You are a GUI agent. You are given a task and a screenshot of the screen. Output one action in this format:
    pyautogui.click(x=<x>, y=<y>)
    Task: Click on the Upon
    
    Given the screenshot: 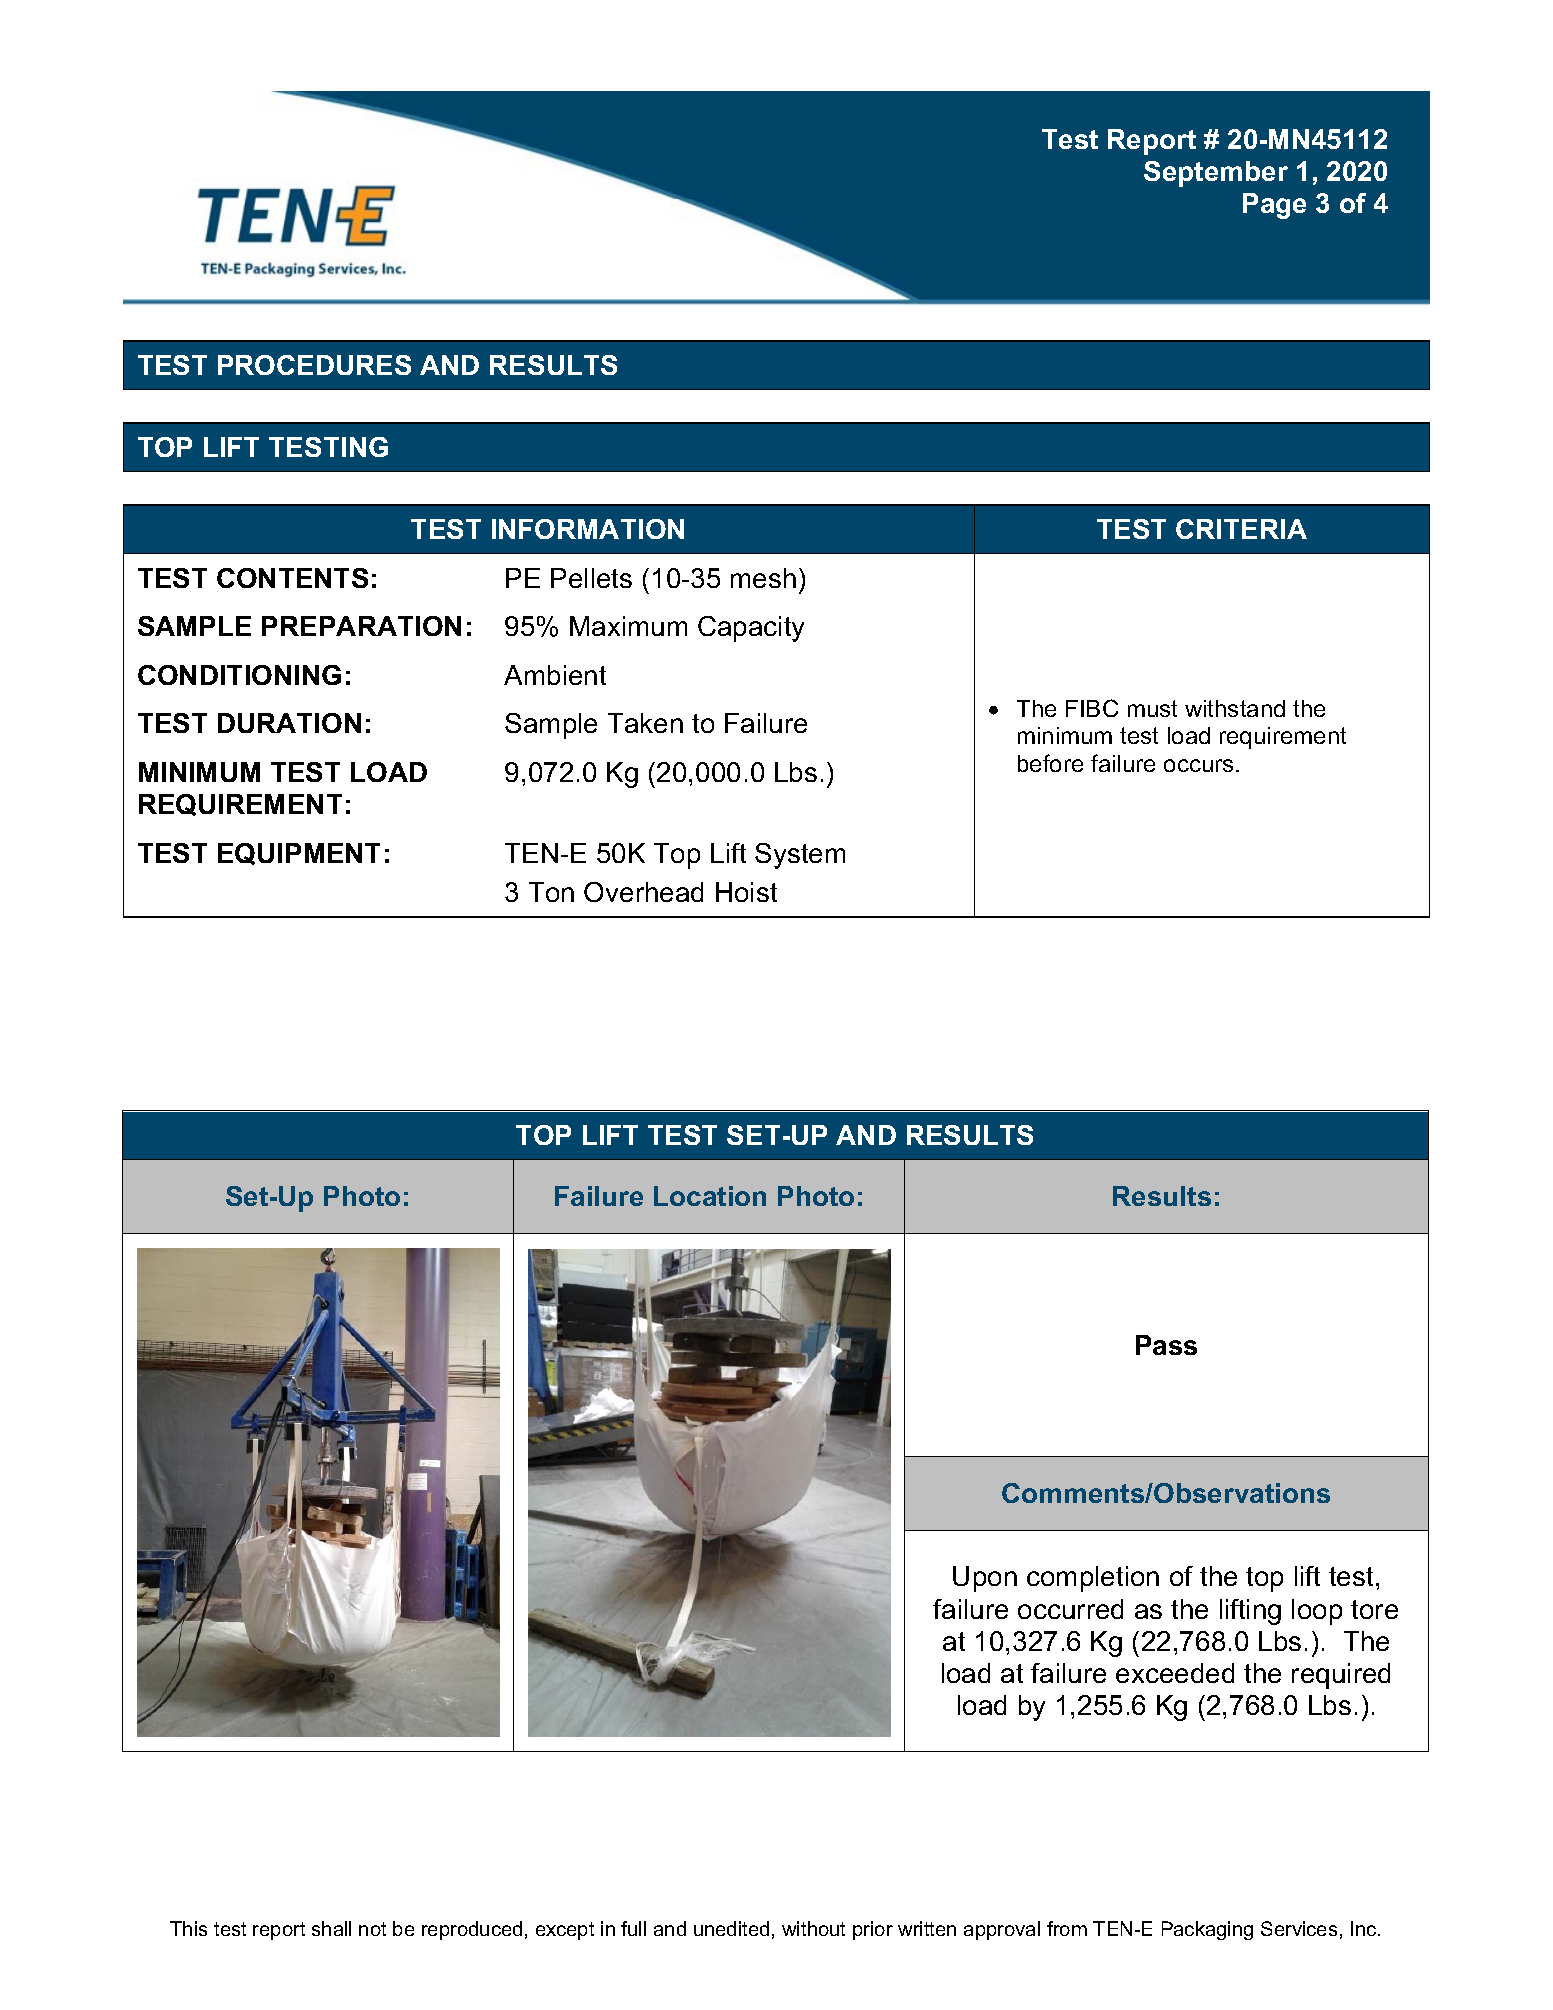 What is the action you would take?
    pyautogui.click(x=985, y=1579)
